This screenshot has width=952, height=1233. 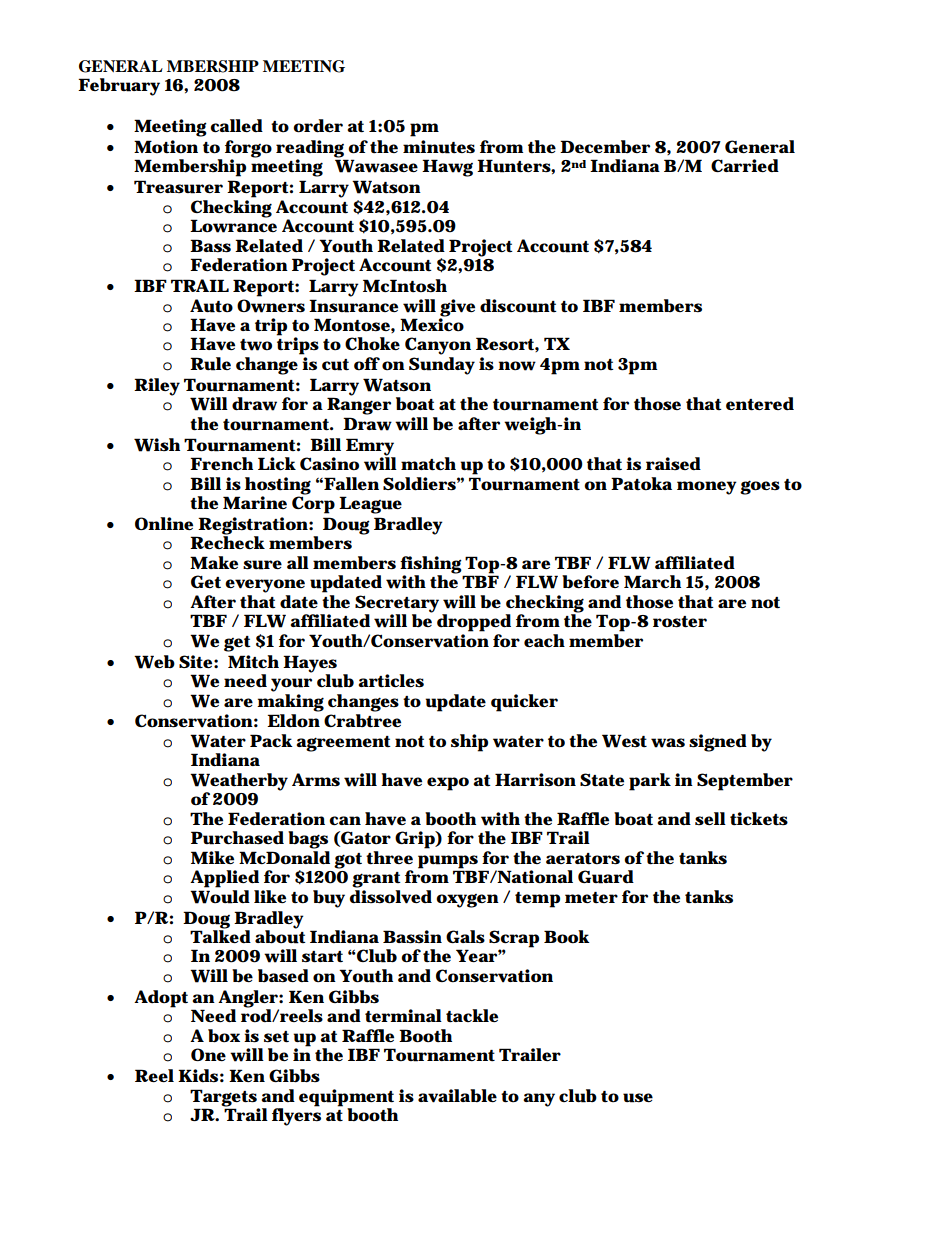 What do you see at coordinates (210, 364) in the screenshot?
I see `Rule` at bounding box center [210, 364].
